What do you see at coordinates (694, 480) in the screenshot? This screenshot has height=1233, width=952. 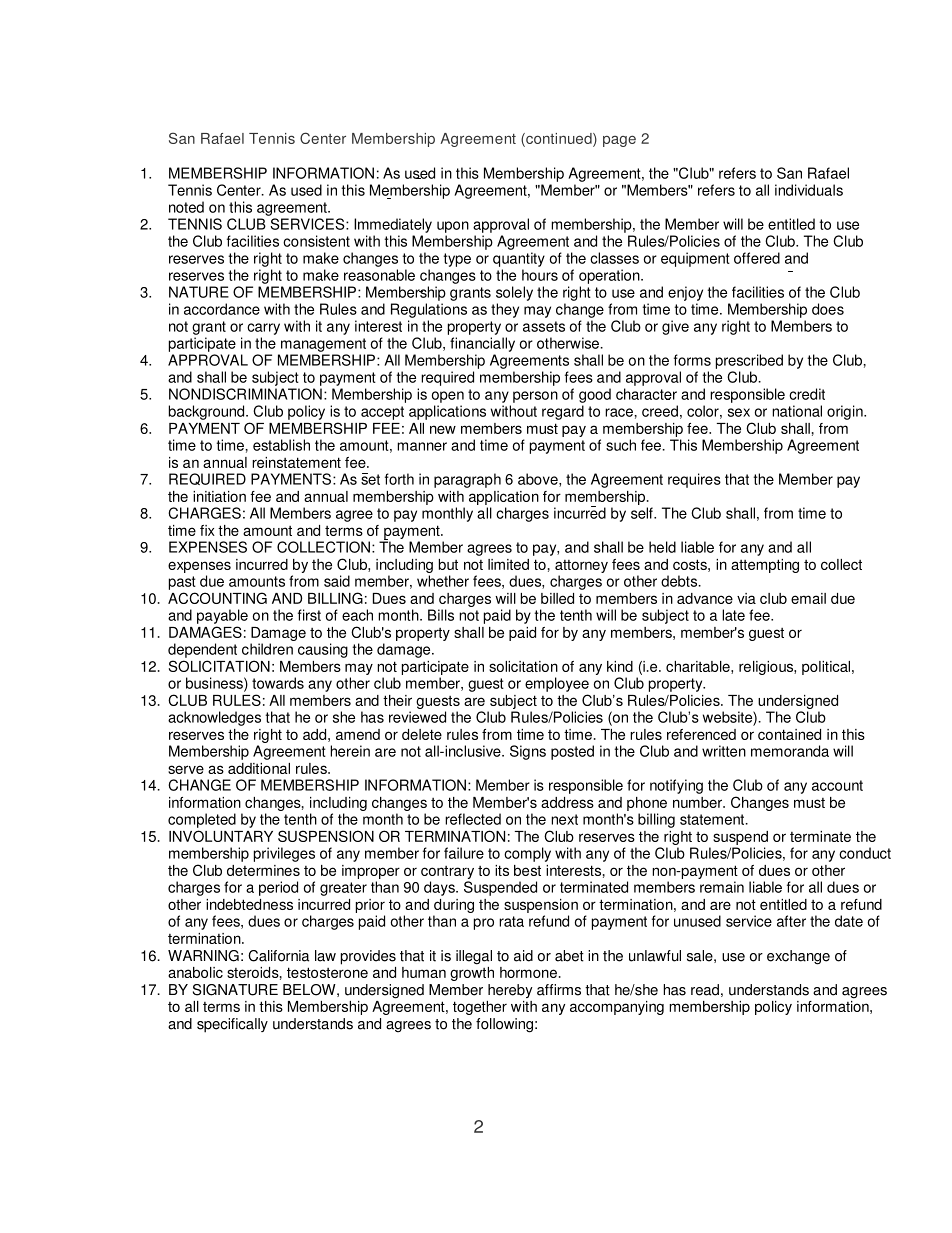 I see `requires` at bounding box center [694, 480].
